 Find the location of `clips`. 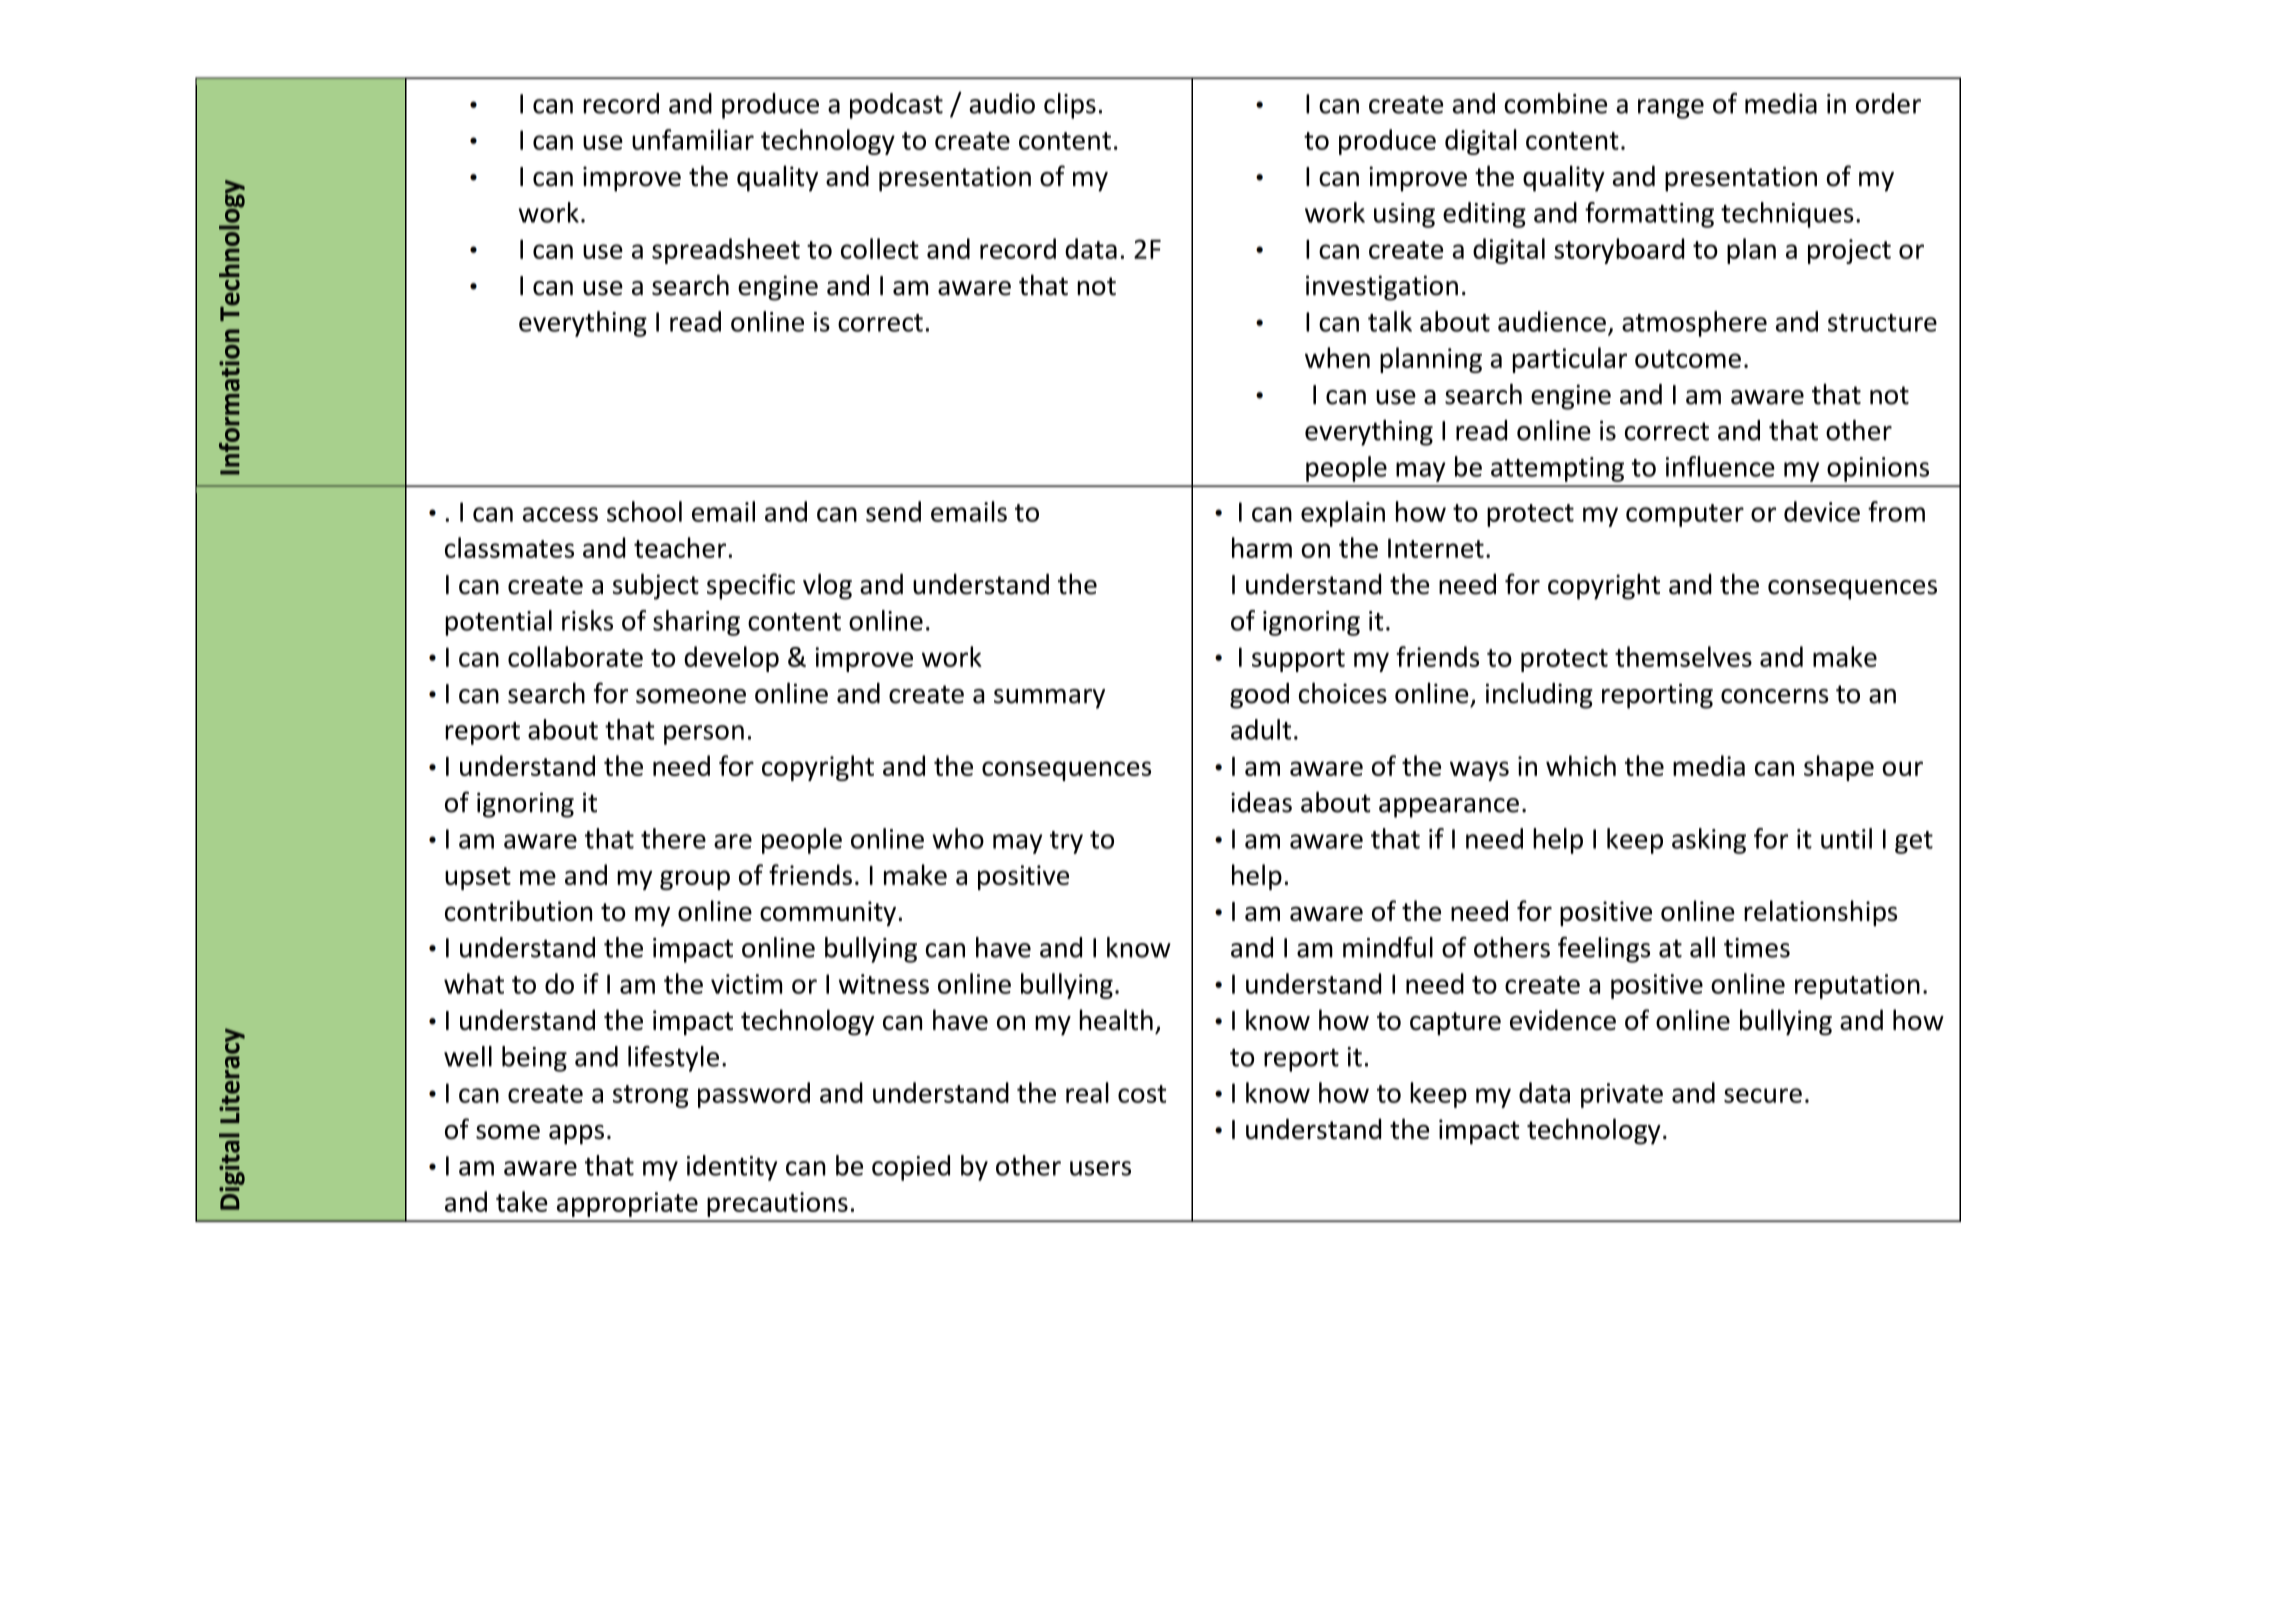

clips is located at coordinates (1070, 106).
